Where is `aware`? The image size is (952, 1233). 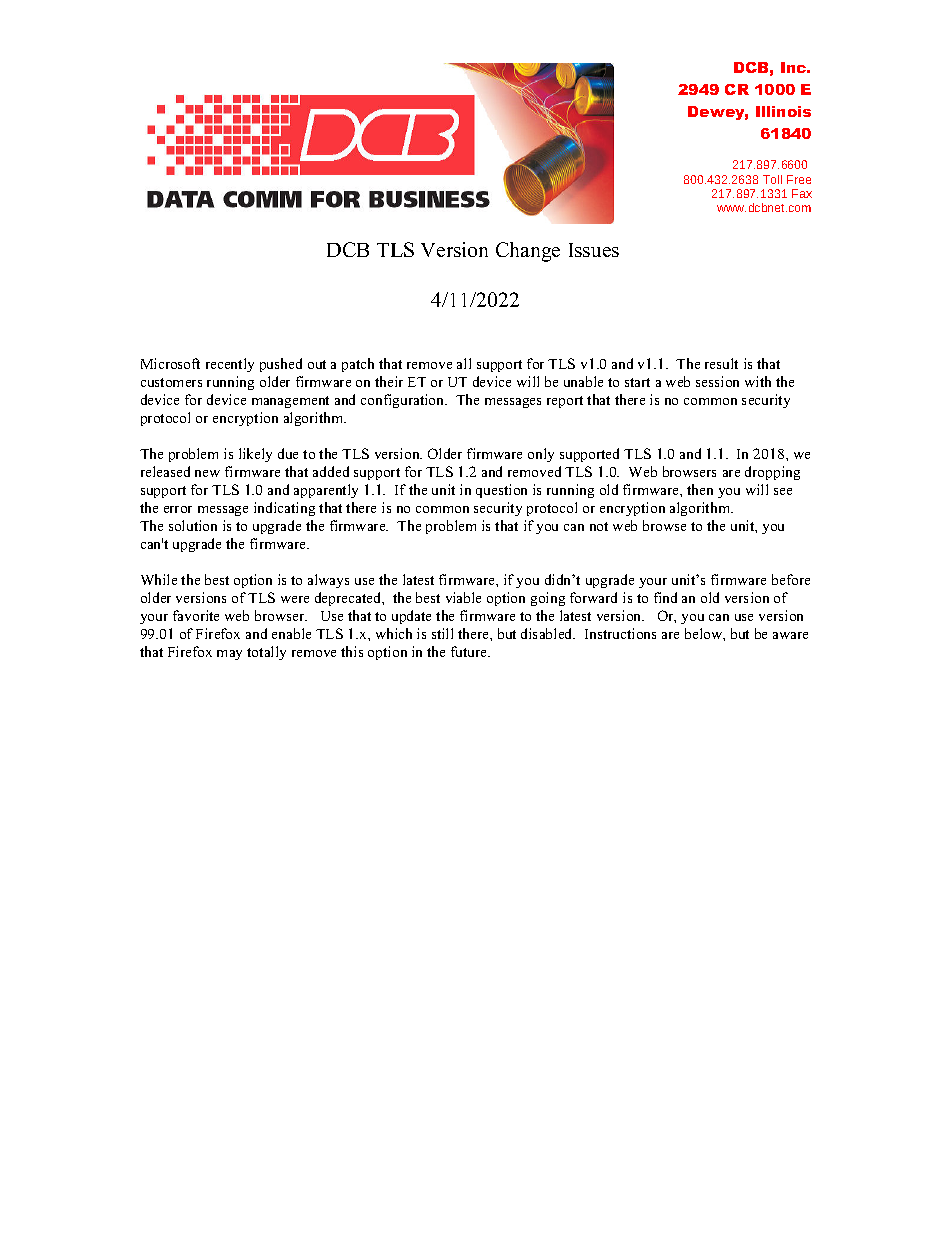 aware is located at coordinates (790, 635).
